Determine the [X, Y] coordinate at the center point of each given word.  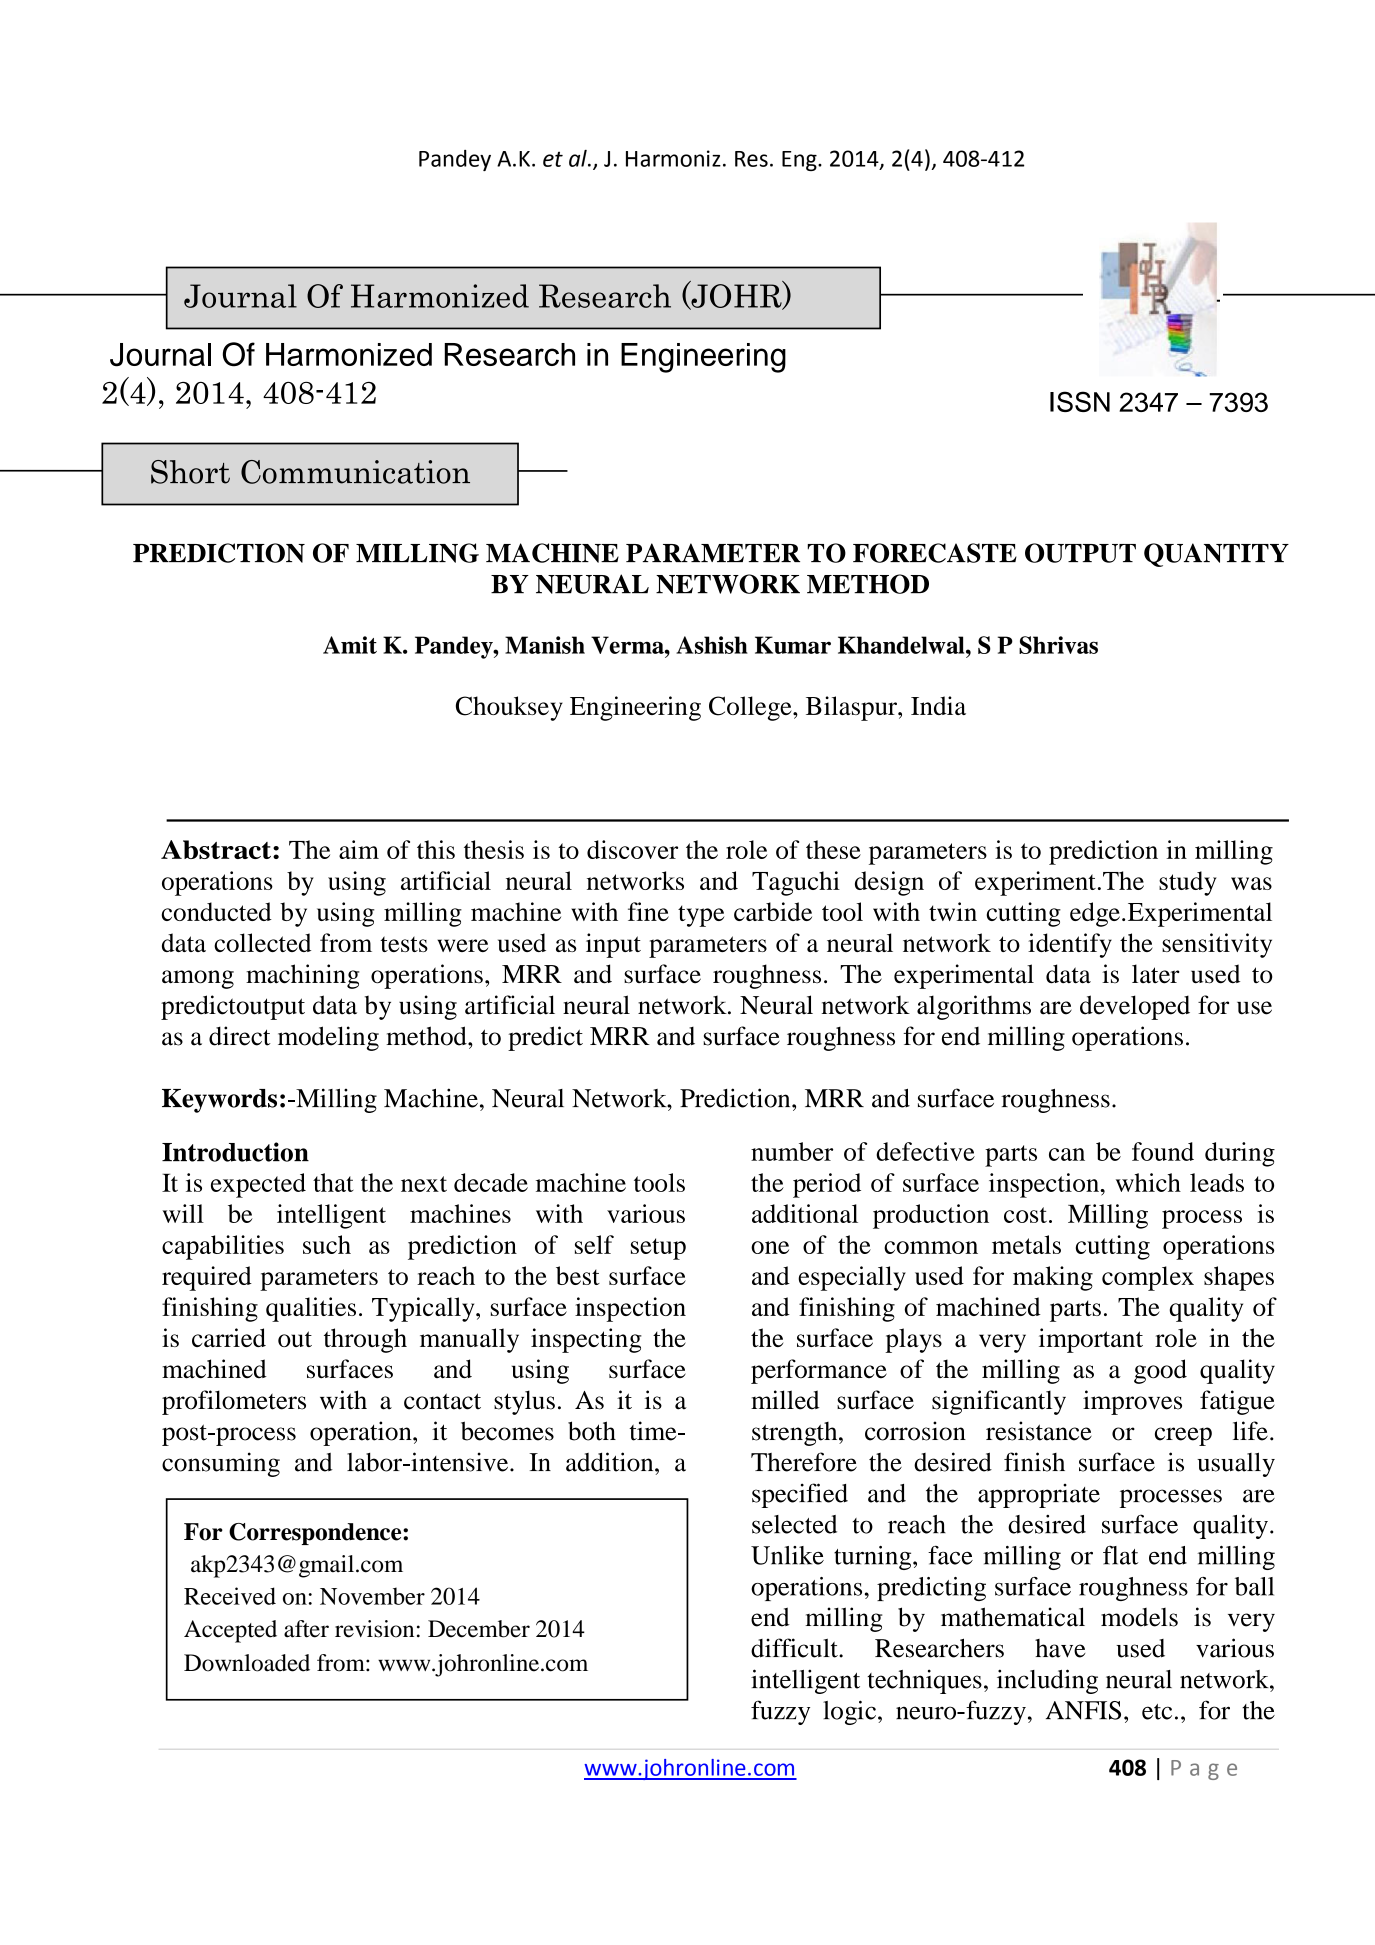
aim [359, 849]
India [938, 705]
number [792, 1151]
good [1160, 1371]
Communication [355, 472]
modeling [328, 1038]
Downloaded [247, 1663]
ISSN [1080, 401]
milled [785, 1400]
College [751, 708]
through [365, 1340]
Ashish [712, 645]
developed [1135, 1007]
